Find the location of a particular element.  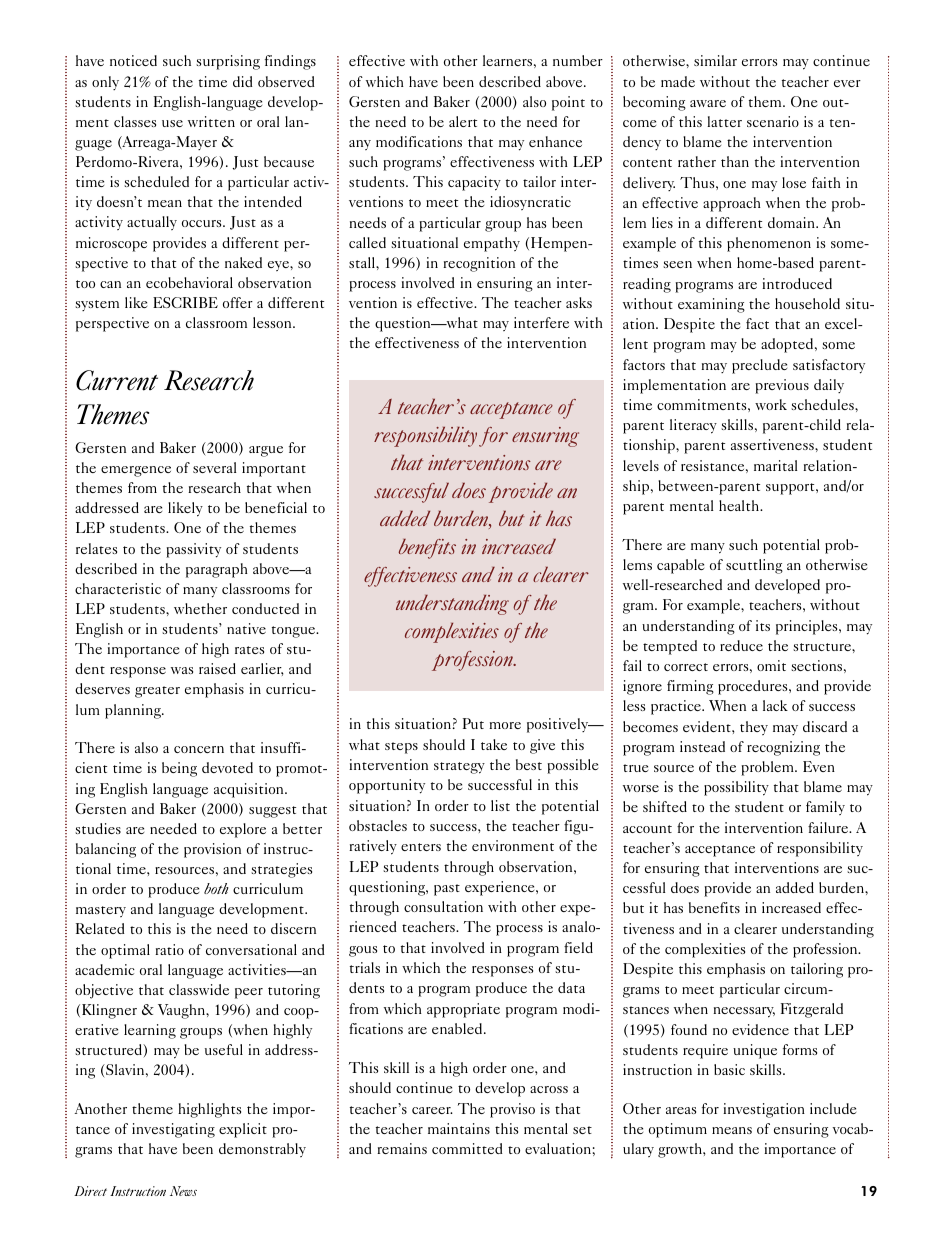

optimum is located at coordinates (678, 1130).
